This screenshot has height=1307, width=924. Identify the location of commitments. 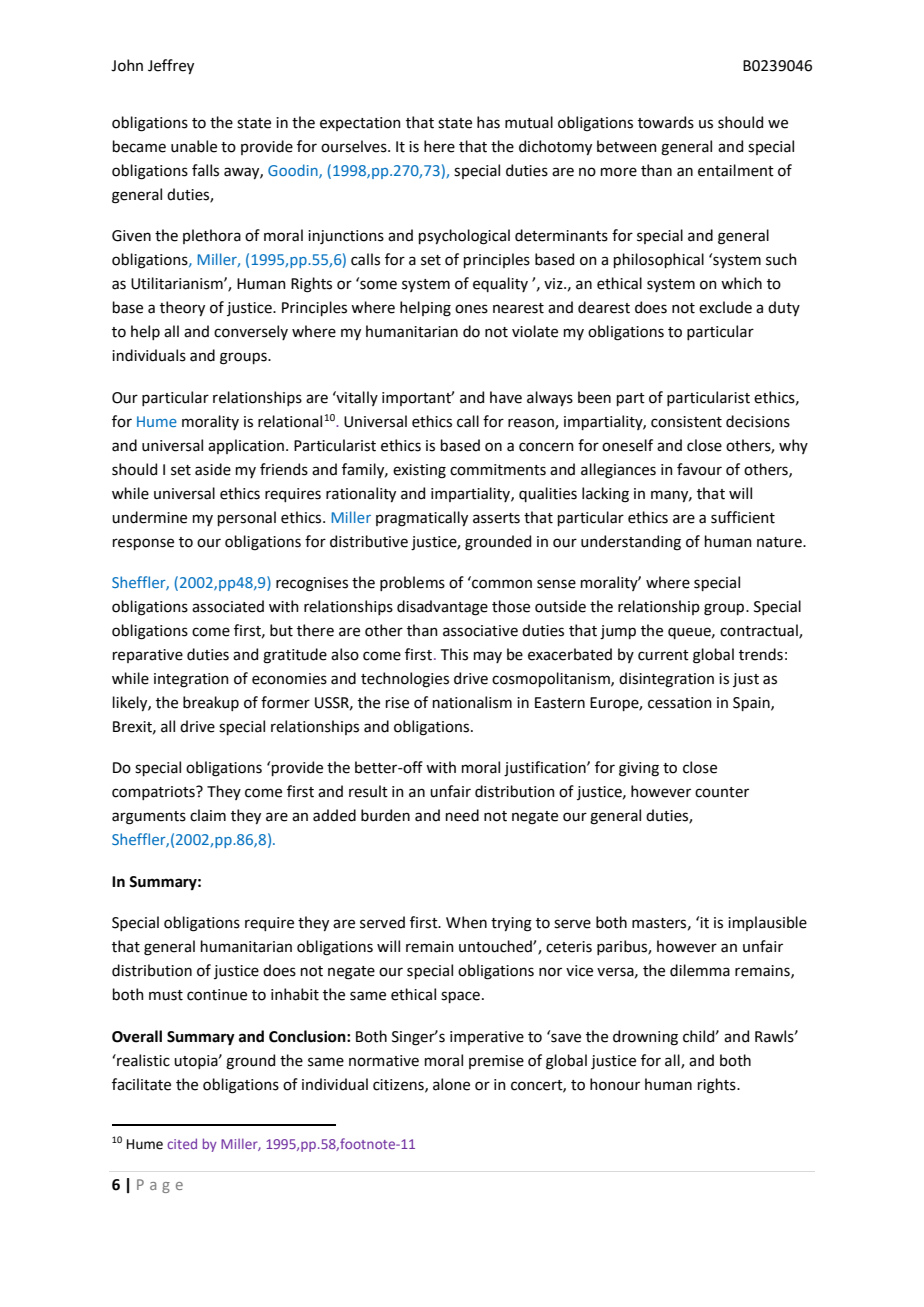
(498, 470).
